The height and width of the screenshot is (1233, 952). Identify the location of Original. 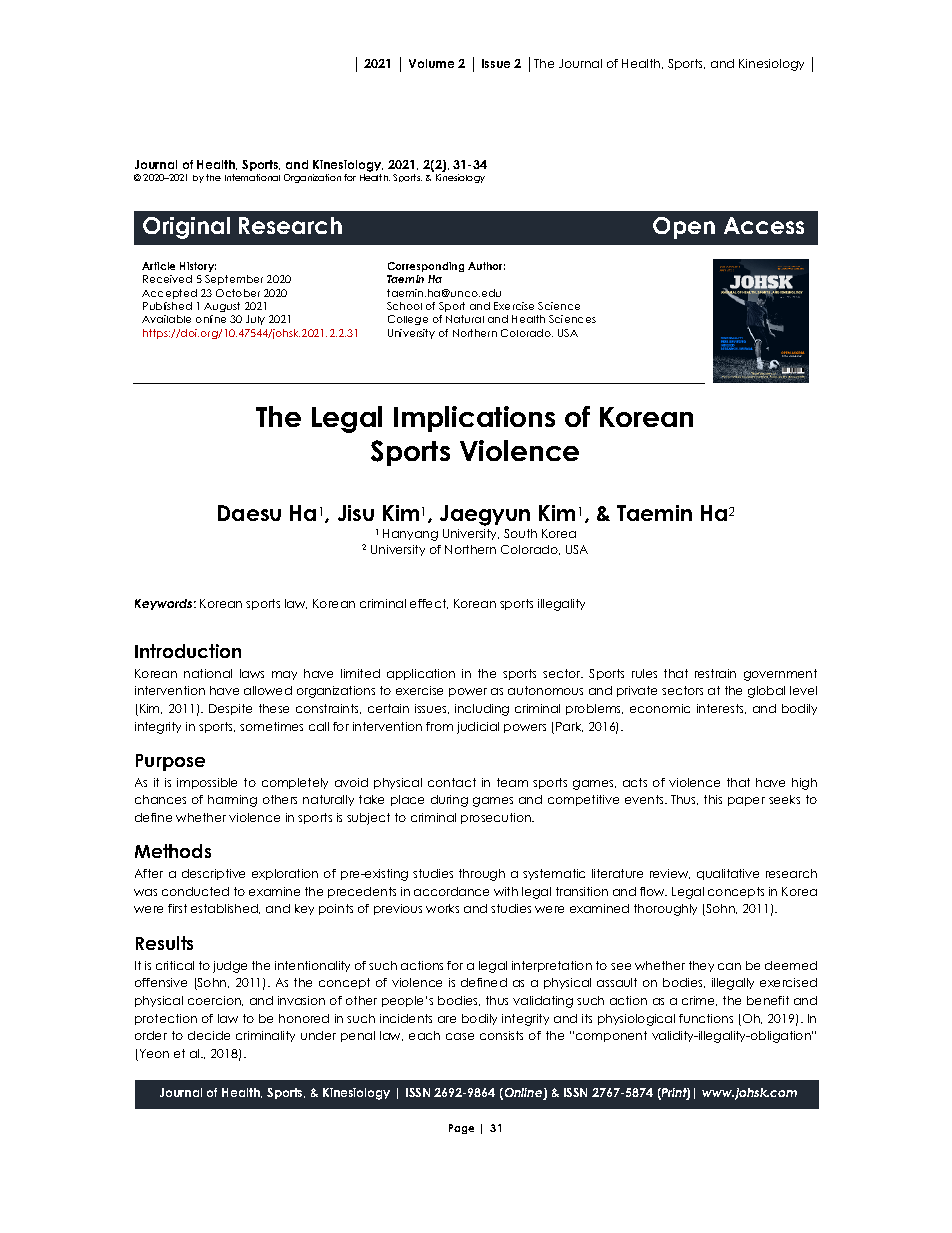
(186, 228).
